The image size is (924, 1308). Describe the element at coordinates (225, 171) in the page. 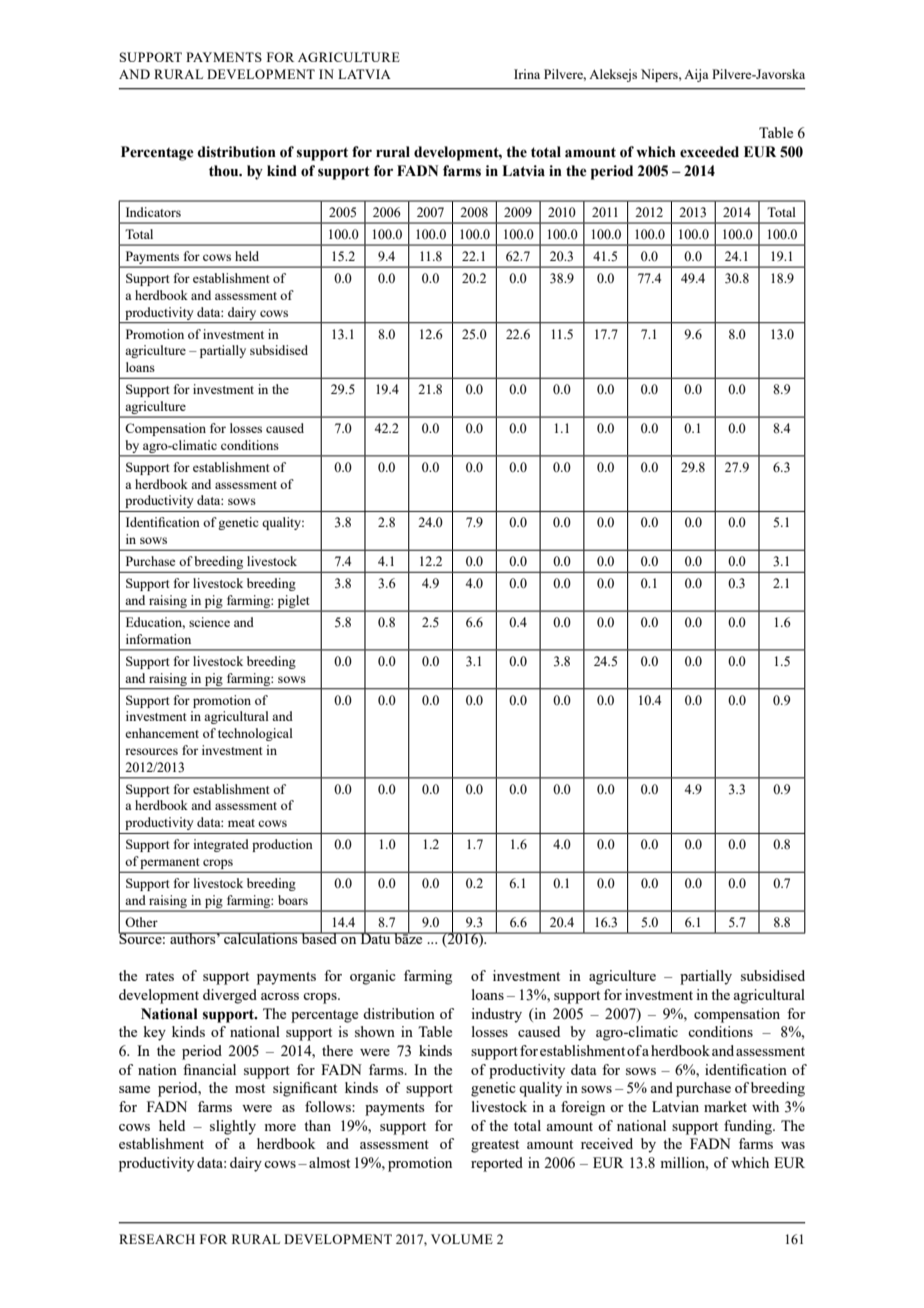

I see `thou` at that location.
